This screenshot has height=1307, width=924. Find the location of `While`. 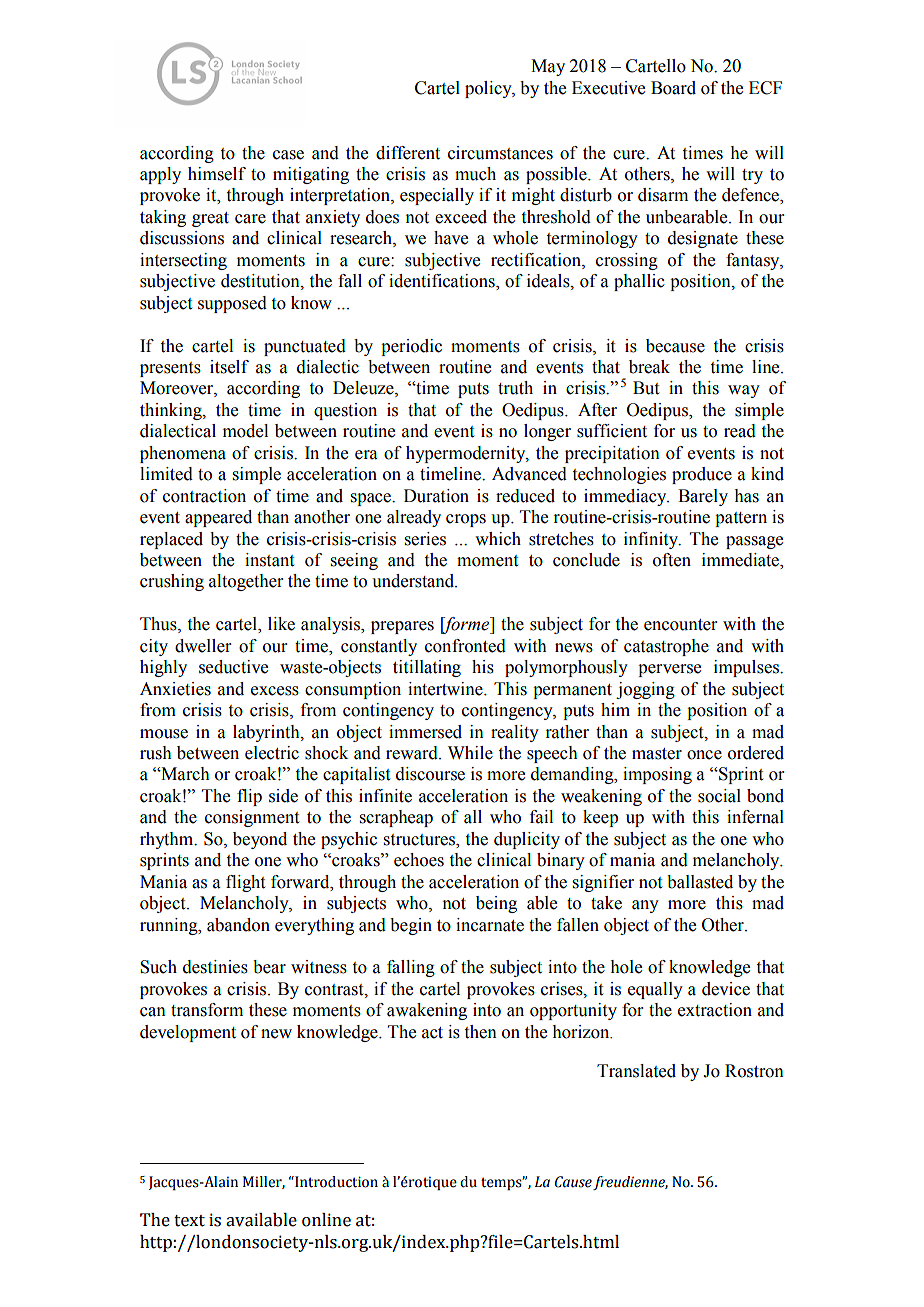

While is located at coordinates (470, 753).
